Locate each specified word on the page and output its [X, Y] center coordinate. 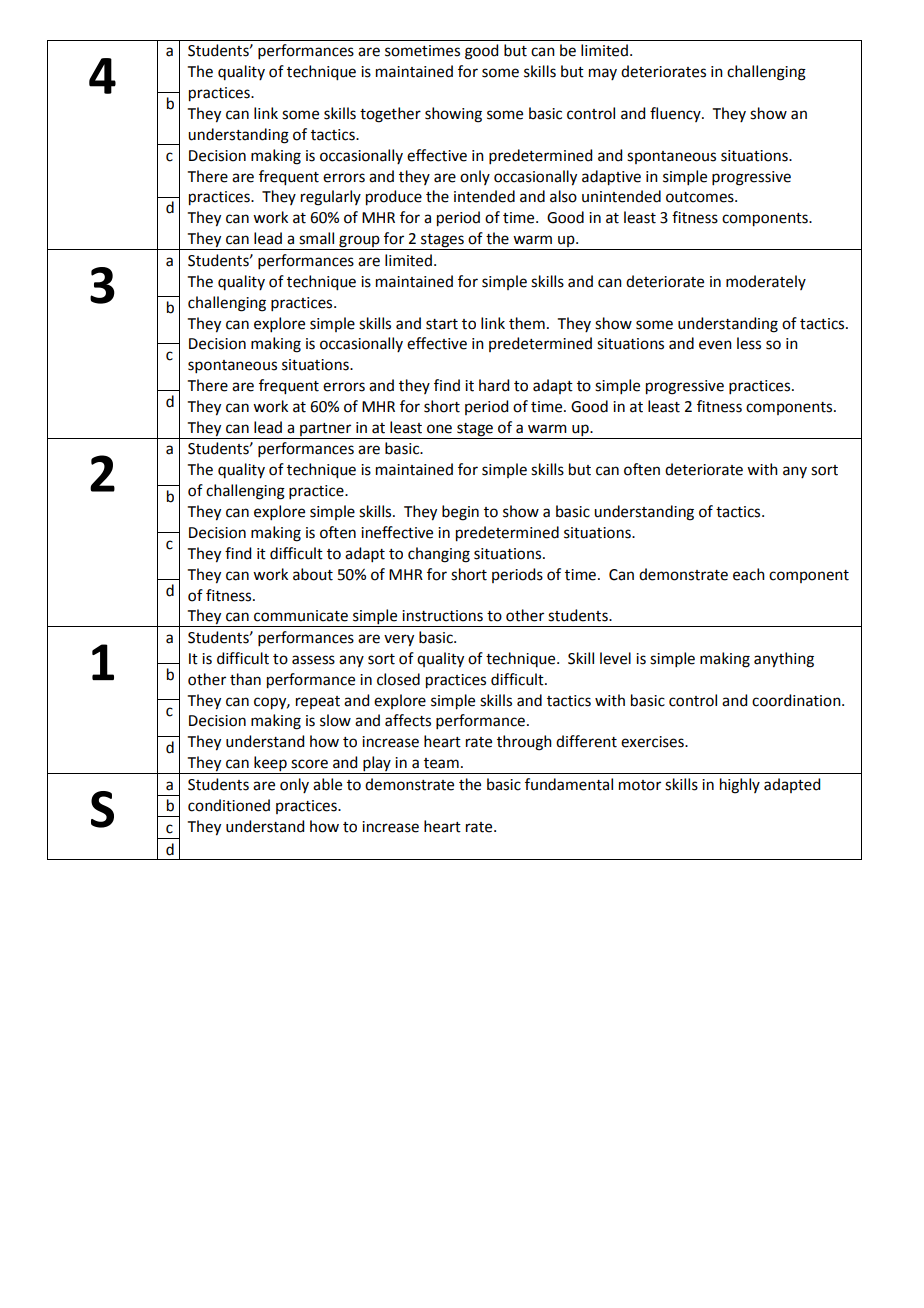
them [527, 323]
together [390, 115]
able [327, 784]
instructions [442, 616]
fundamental [569, 784]
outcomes [701, 197]
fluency [676, 114]
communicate [301, 616]
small [316, 238]
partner [325, 429]
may [603, 74]
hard [494, 385]
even [715, 345]
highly [740, 786]
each [749, 574]
